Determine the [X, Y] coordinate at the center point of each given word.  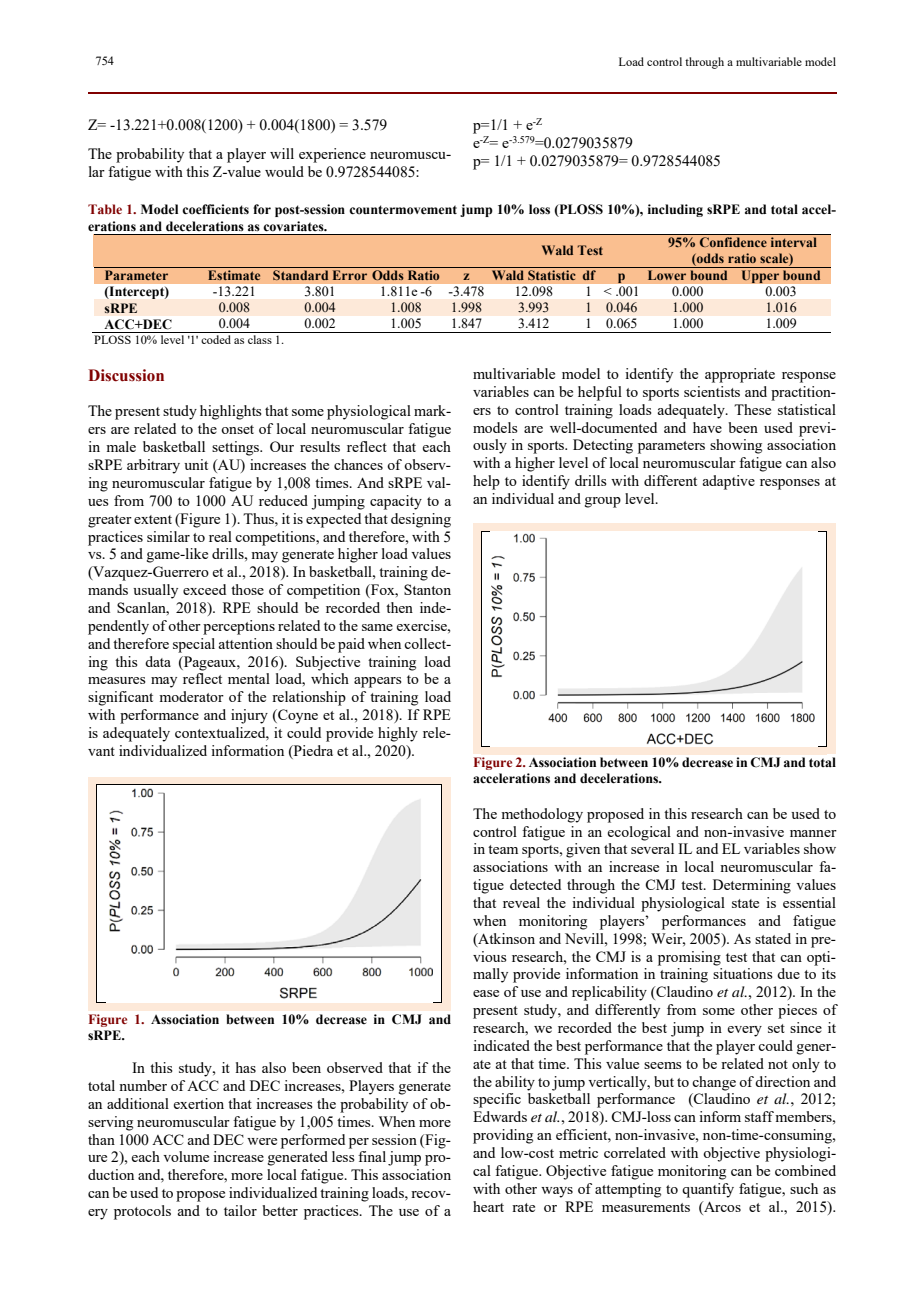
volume [186, 1156]
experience [332, 155]
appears [378, 682]
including [675, 210]
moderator [191, 696]
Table [105, 209]
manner [813, 833]
